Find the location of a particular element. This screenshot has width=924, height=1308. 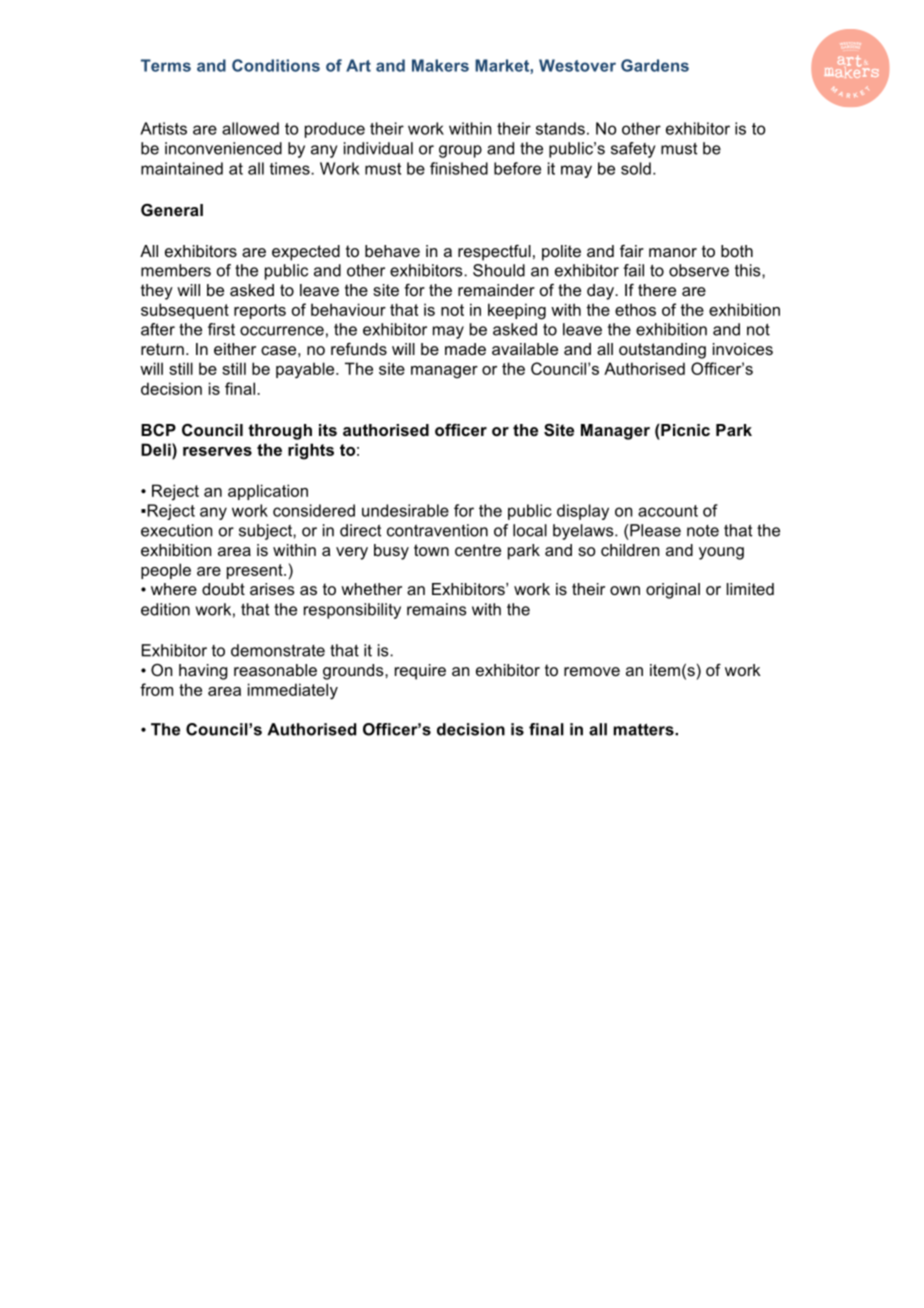

require is located at coordinates (420, 672).
